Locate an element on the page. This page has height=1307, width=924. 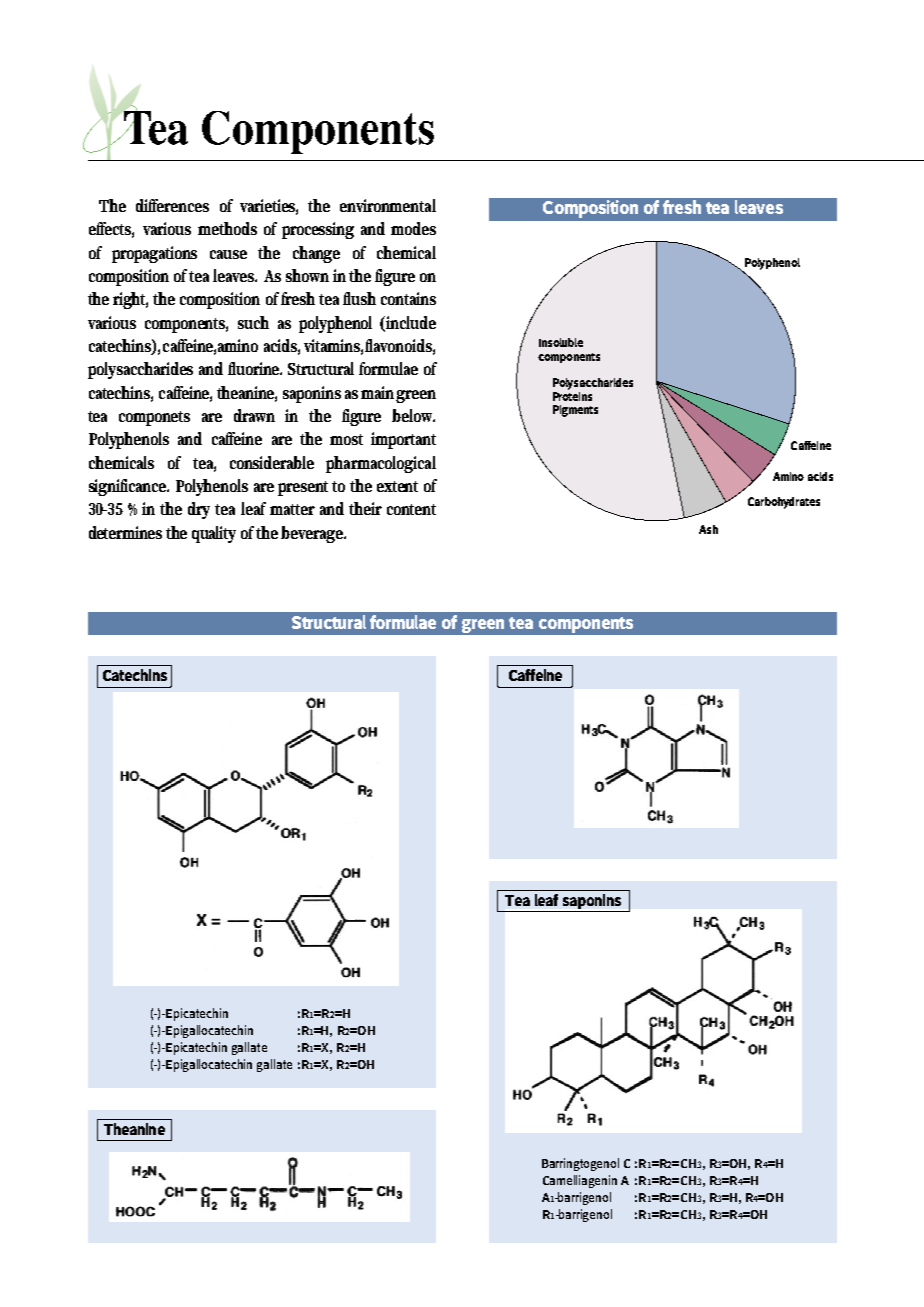
drawn is located at coordinates (254, 415).
